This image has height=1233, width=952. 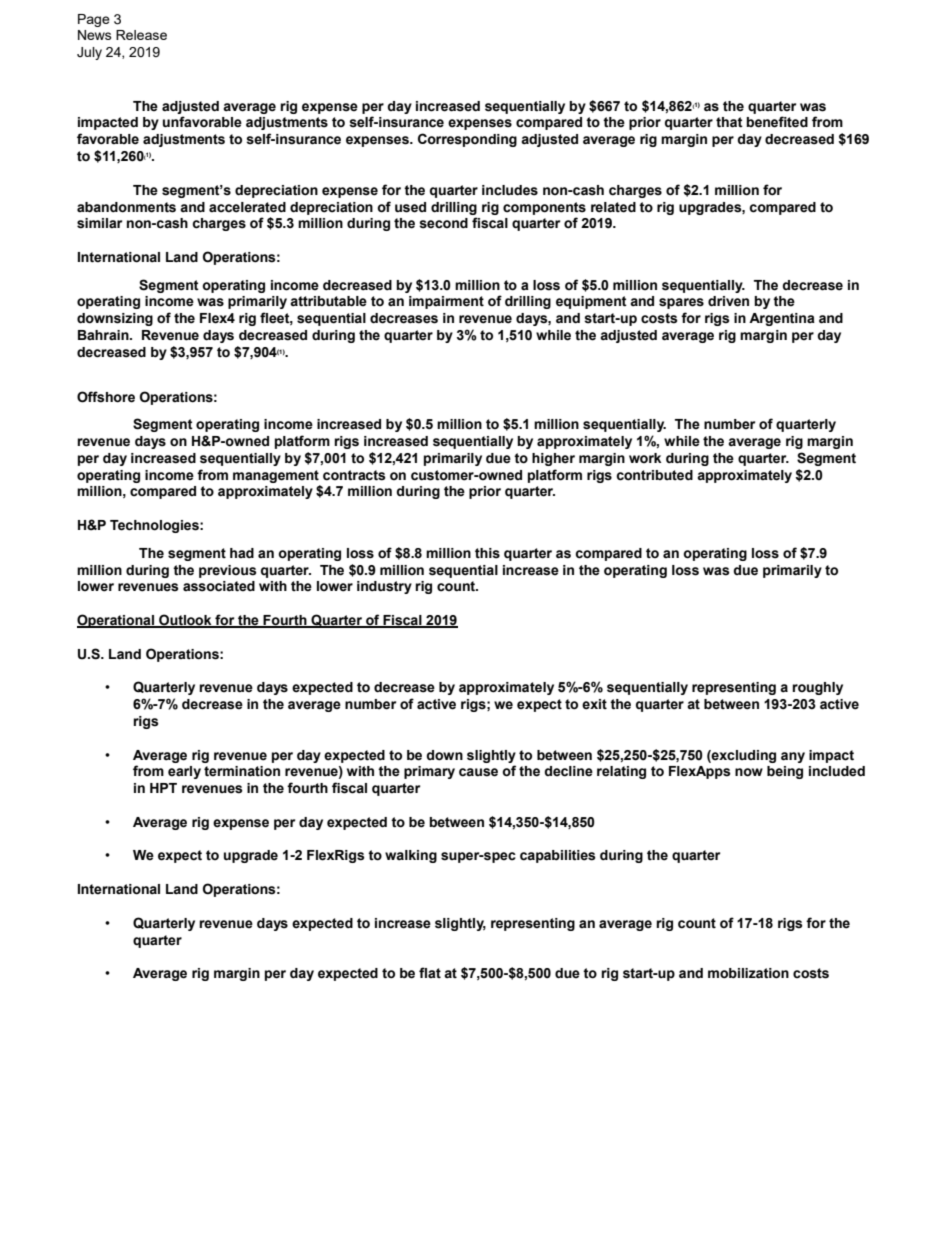 What do you see at coordinates (141, 35) in the image?
I see `Release` at bounding box center [141, 35].
